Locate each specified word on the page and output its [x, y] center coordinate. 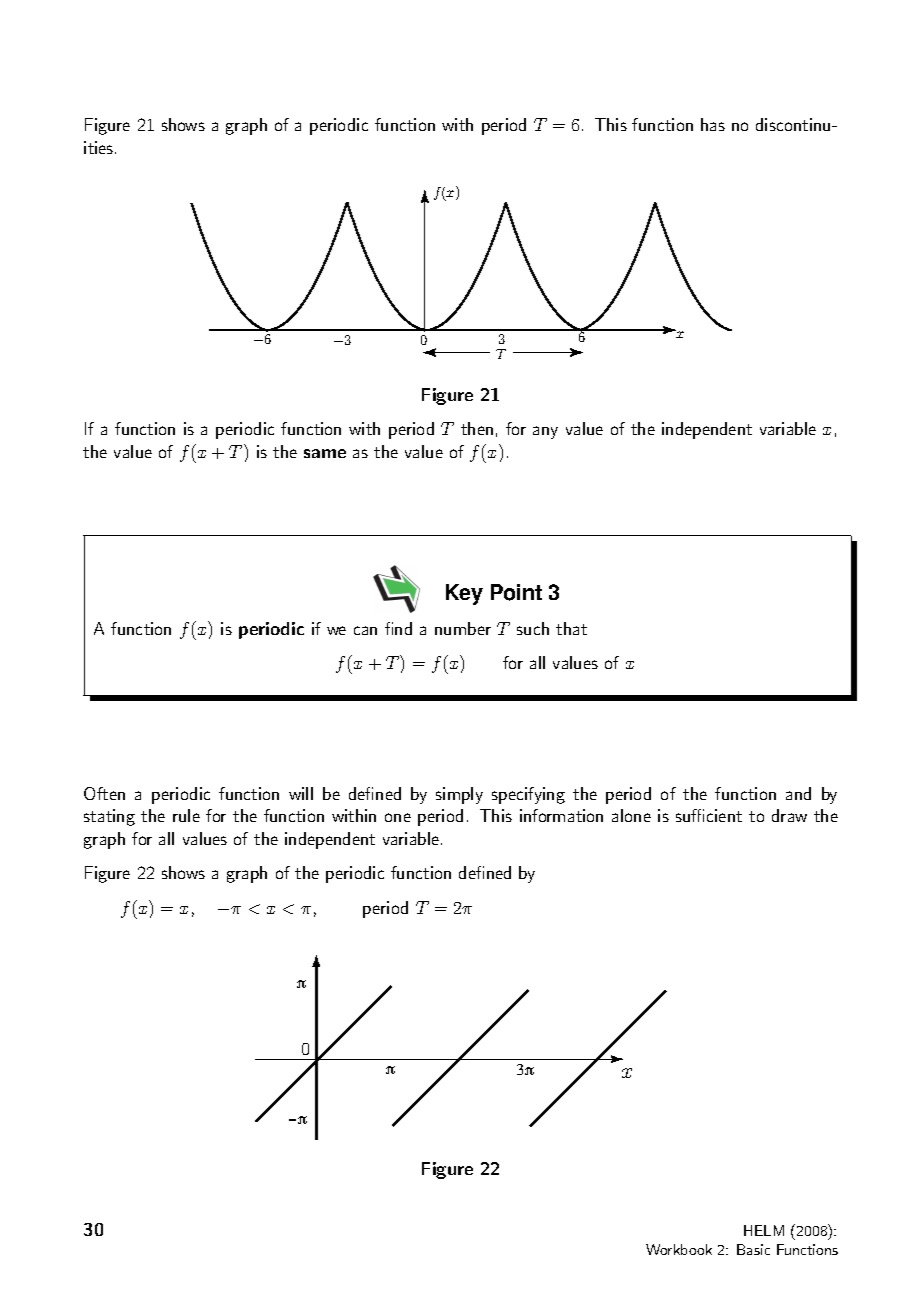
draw [789, 815]
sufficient [709, 815]
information [561, 815]
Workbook [679, 1249]
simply [459, 795]
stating [109, 817]
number [463, 628]
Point [516, 592]
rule [186, 815]
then [477, 428]
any [545, 432]
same [325, 453]
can [365, 630]
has [713, 124]
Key [464, 594]
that [571, 628]
